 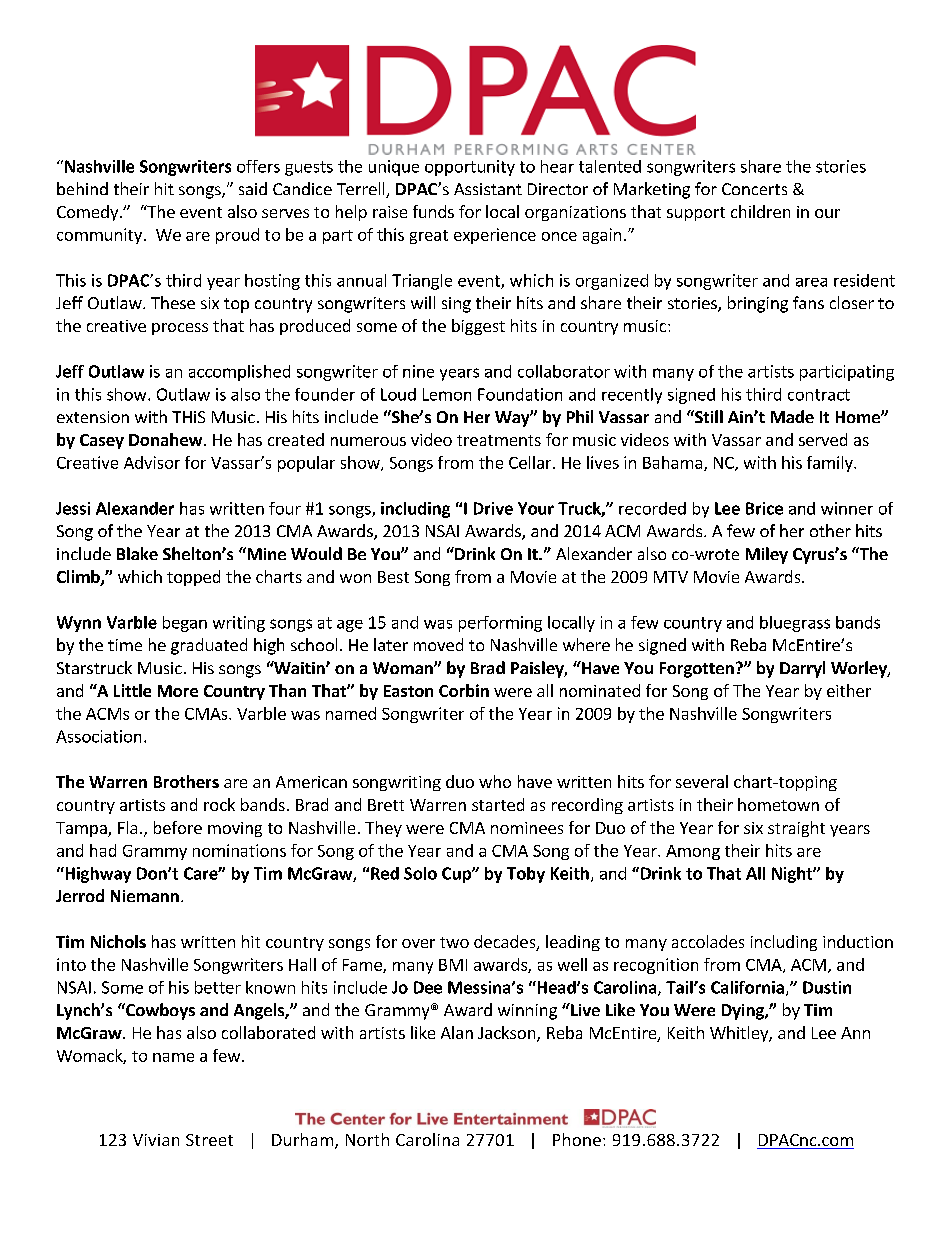 What do you see at coordinates (209, 646) in the screenshot?
I see `graduated` at bounding box center [209, 646].
